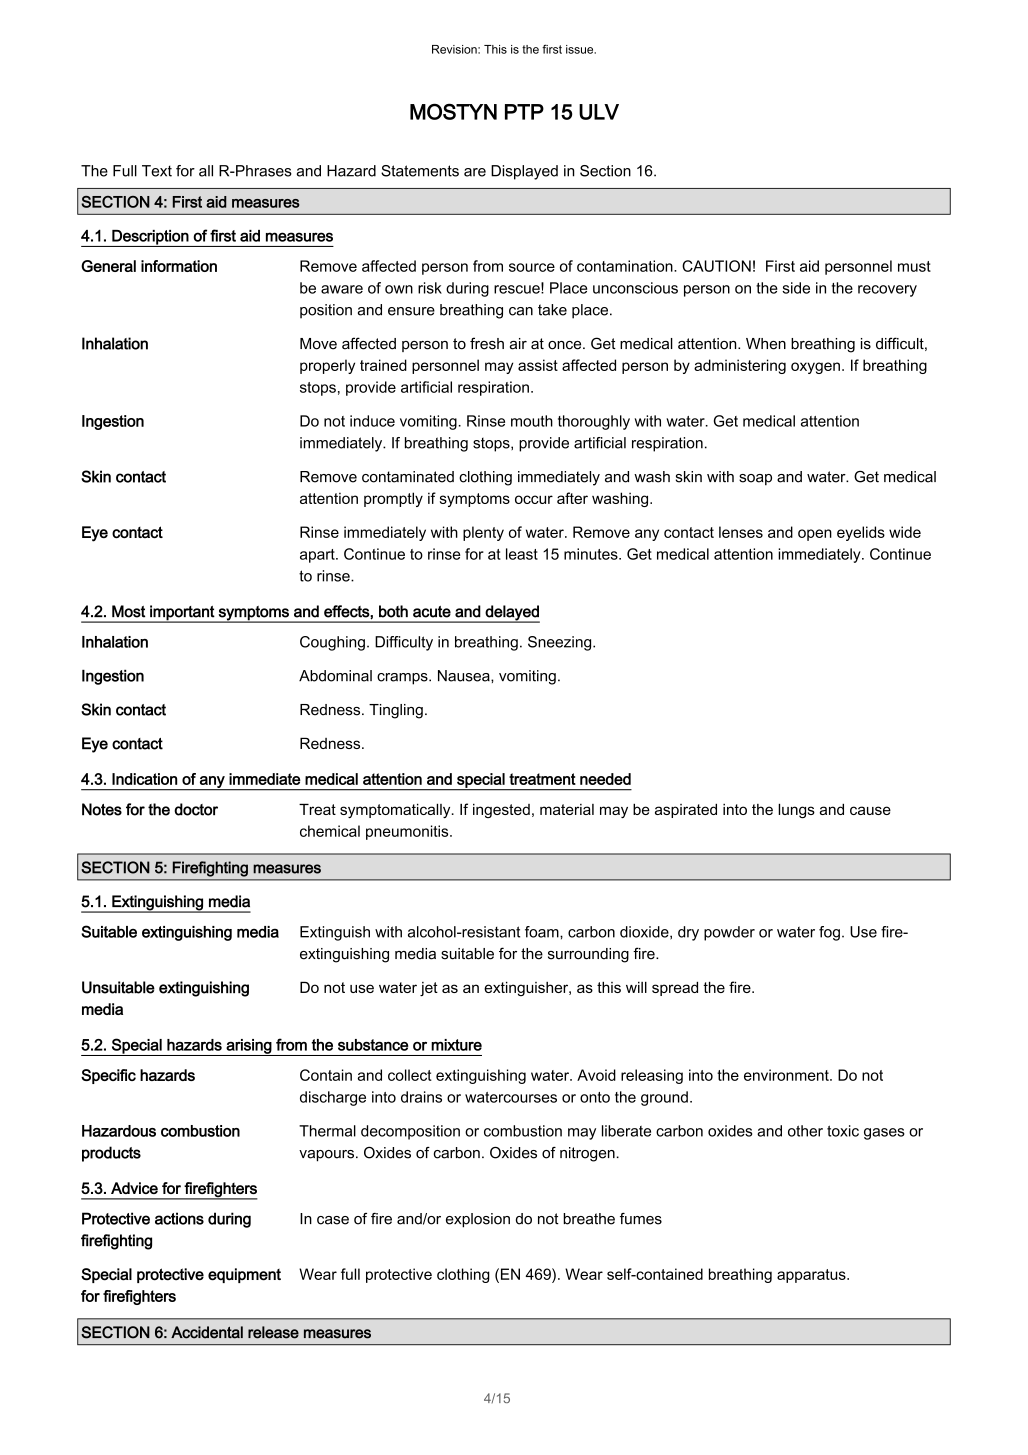 This document has height=1455, width=1028. What do you see at coordinates (538, 365) in the document?
I see `assist` at bounding box center [538, 365].
